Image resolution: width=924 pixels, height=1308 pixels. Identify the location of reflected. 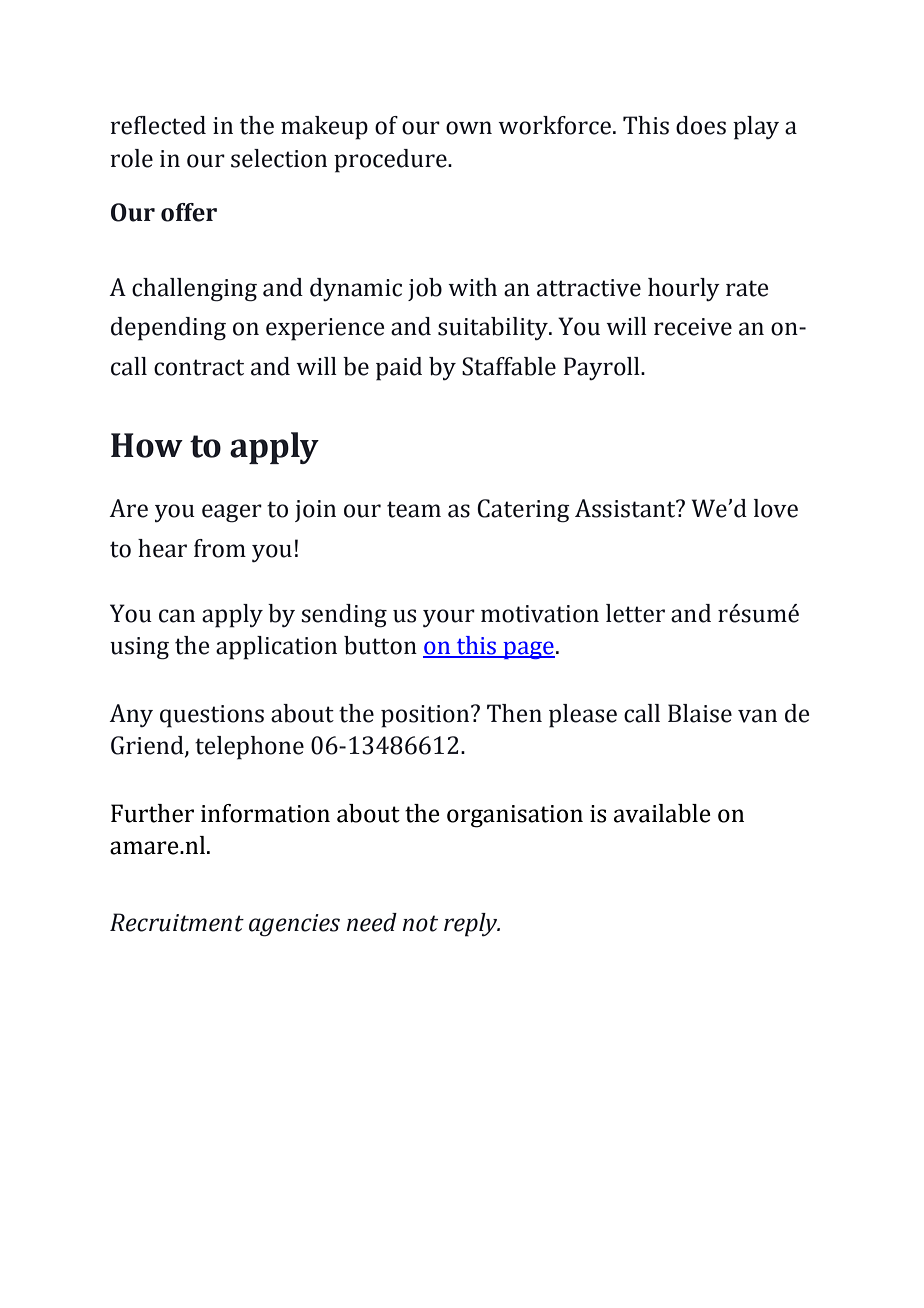
(158, 125).
